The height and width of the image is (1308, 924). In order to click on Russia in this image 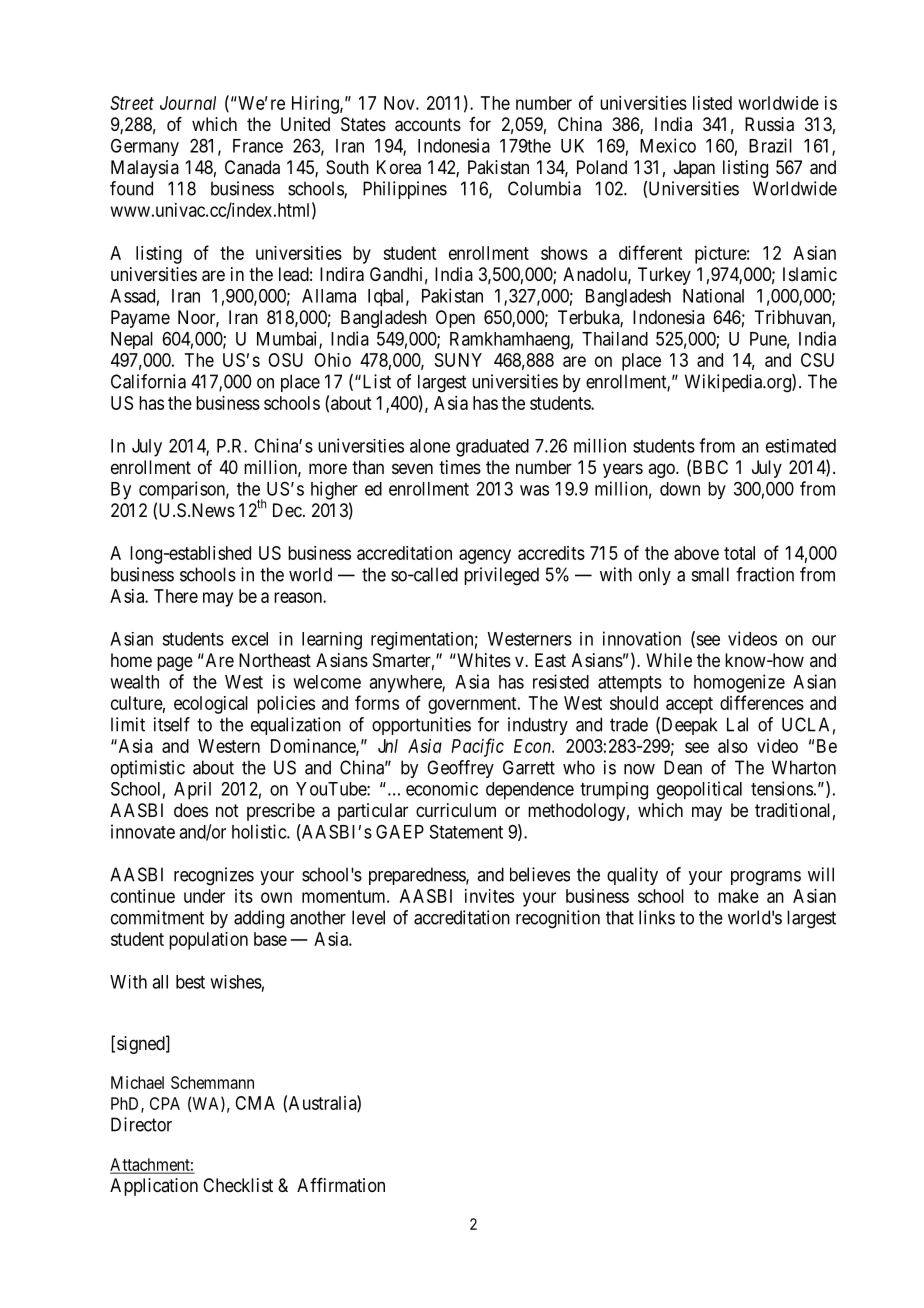, I will do `click(769, 124)`.
